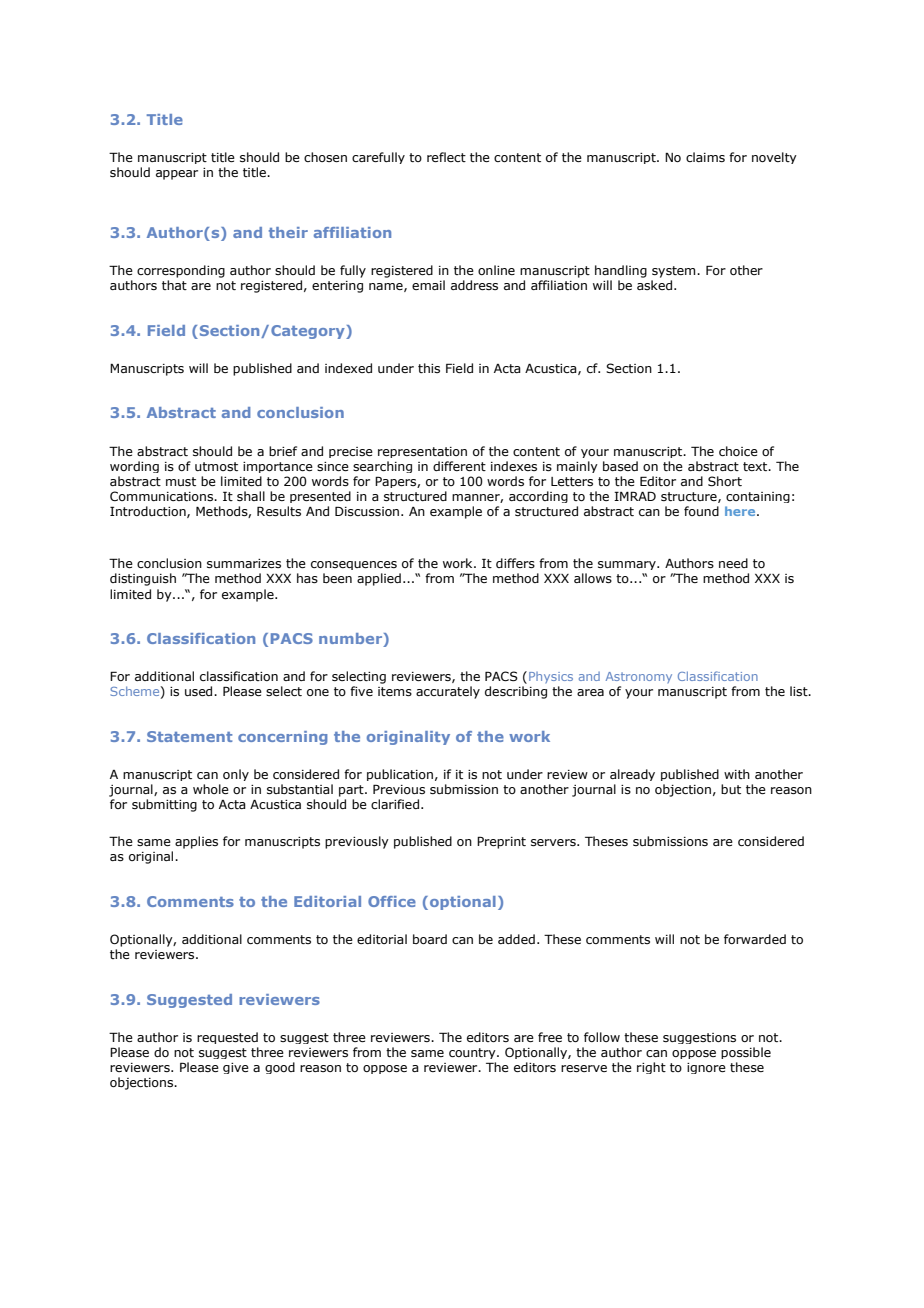  What do you see at coordinates (501, 842) in the document?
I see `Preprint` at bounding box center [501, 842].
